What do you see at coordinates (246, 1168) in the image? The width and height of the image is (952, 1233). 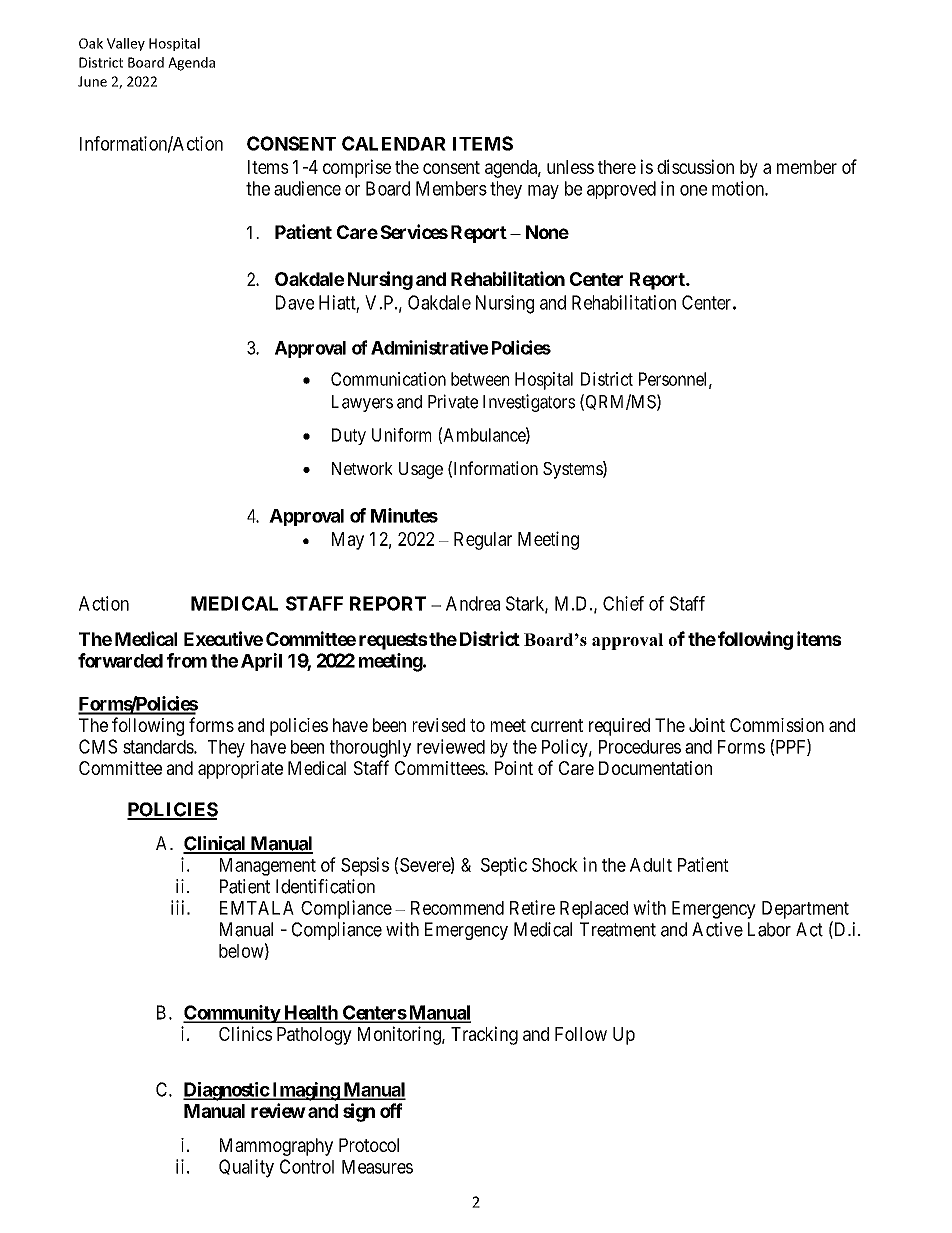 I see `Quality` at bounding box center [246, 1168].
